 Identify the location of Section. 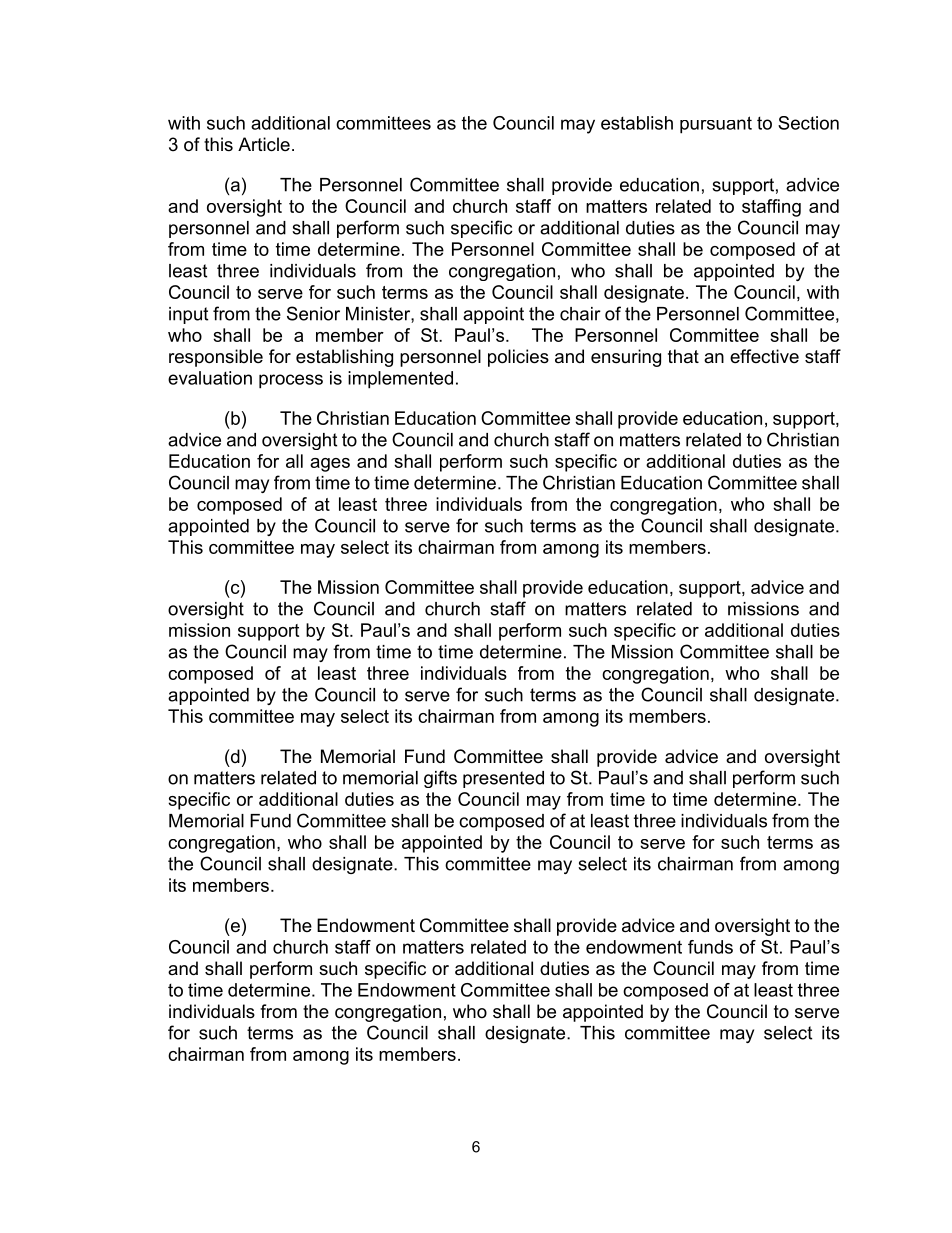
(808, 123).
